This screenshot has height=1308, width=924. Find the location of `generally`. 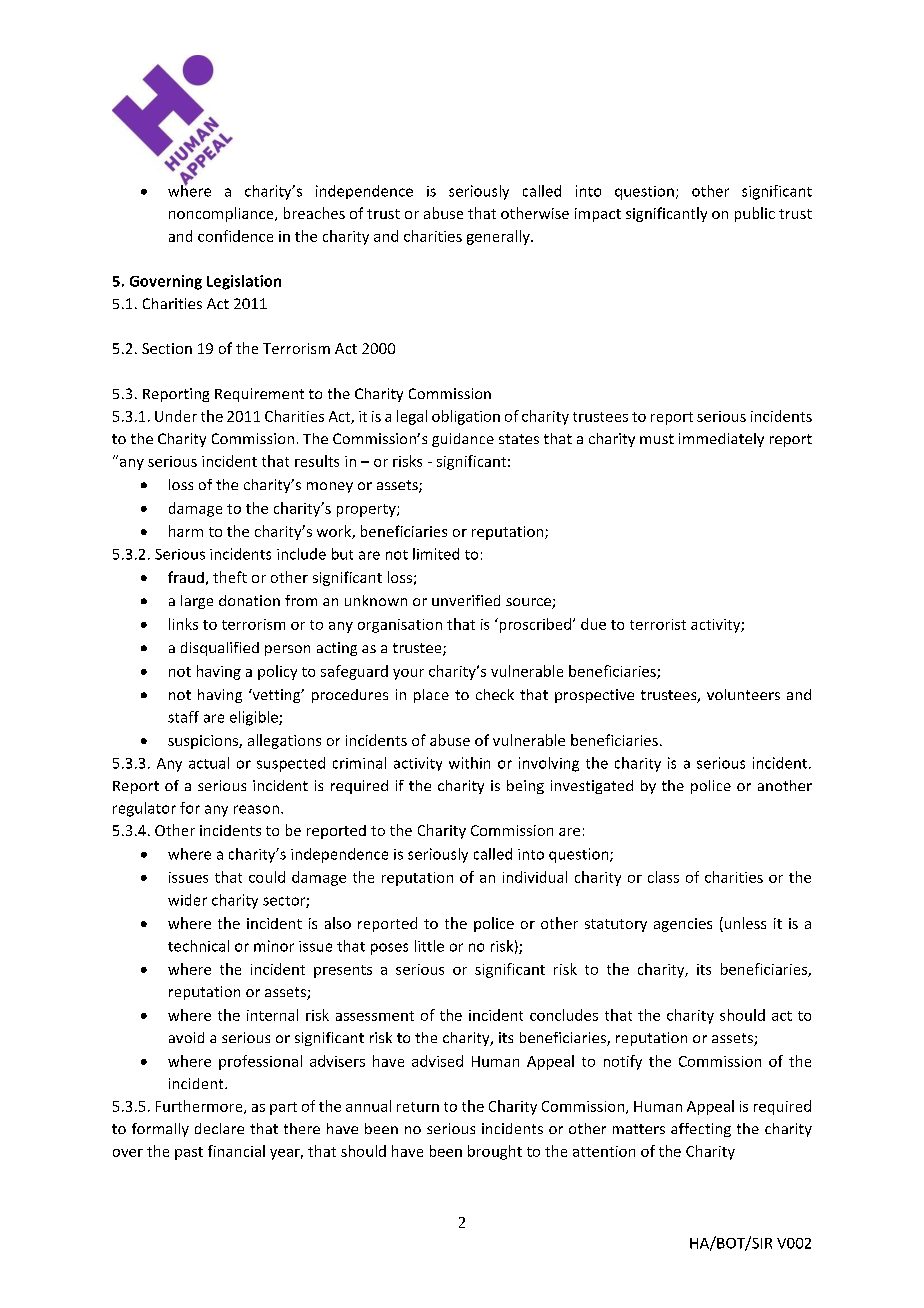

generally is located at coordinates (499, 237).
